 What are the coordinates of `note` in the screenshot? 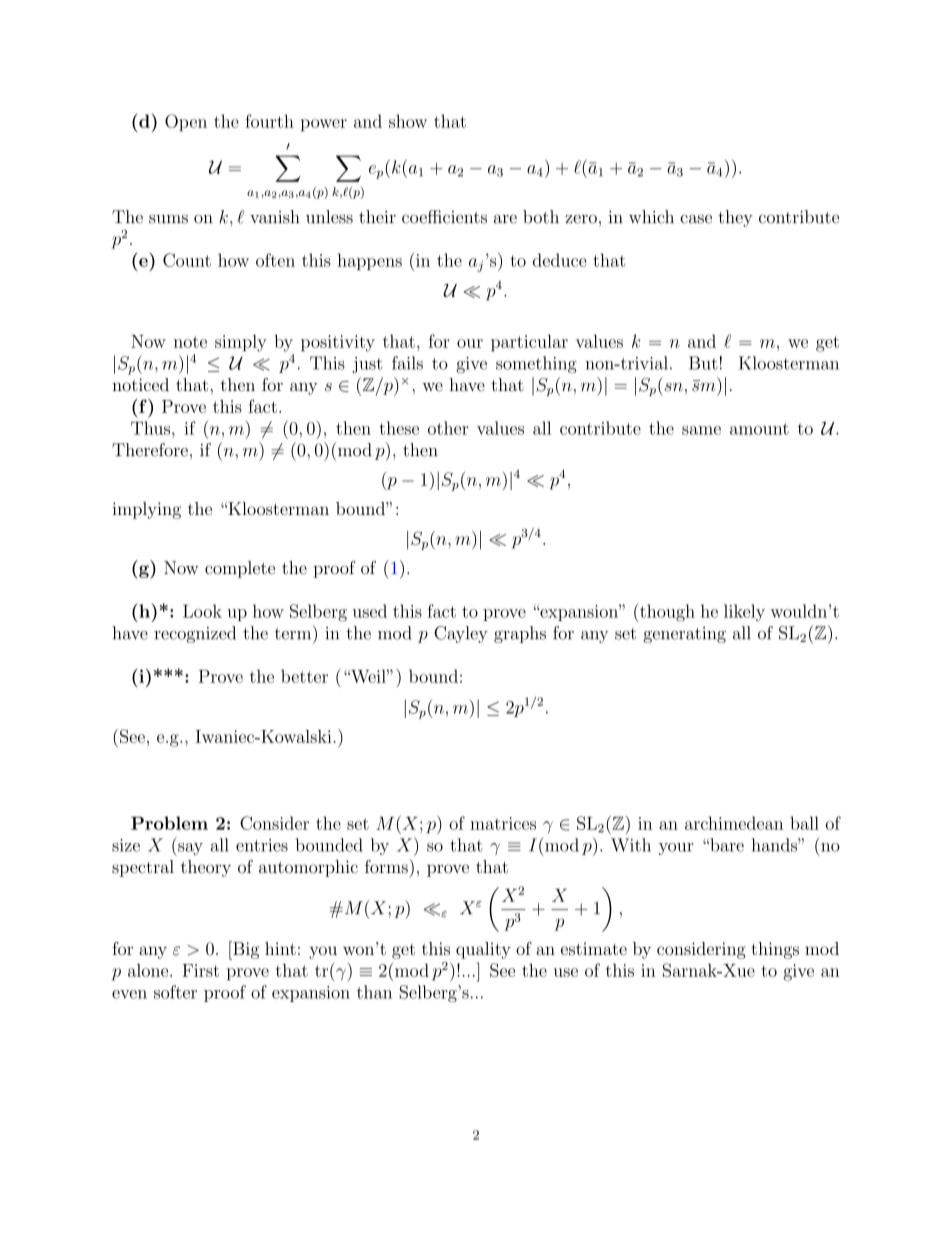 It's located at (190, 342).
